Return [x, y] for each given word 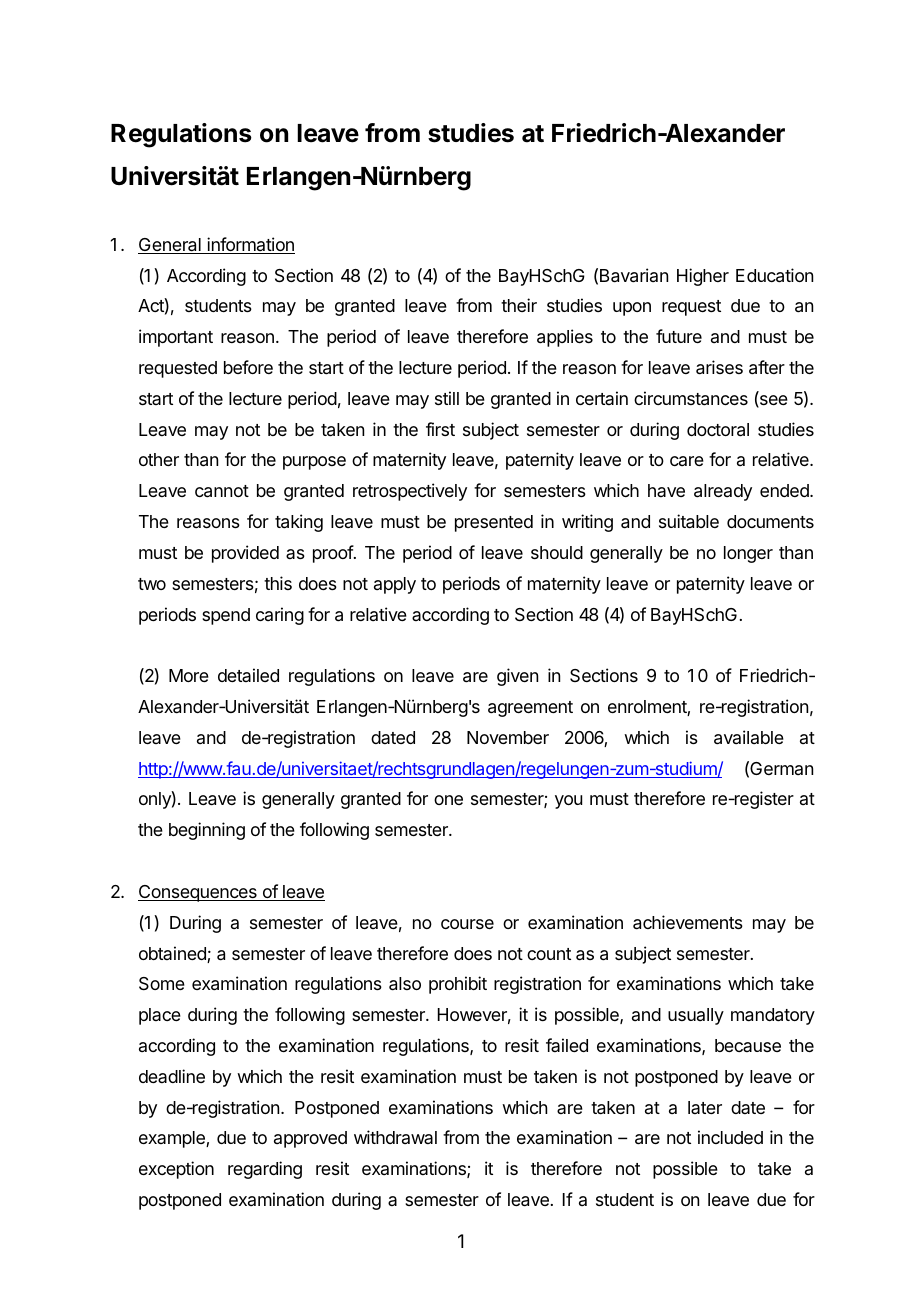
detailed [248, 675]
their [519, 305]
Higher [703, 277]
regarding [265, 1170]
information [250, 245]
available [749, 737]
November [508, 737]
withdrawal [395, 1137]
